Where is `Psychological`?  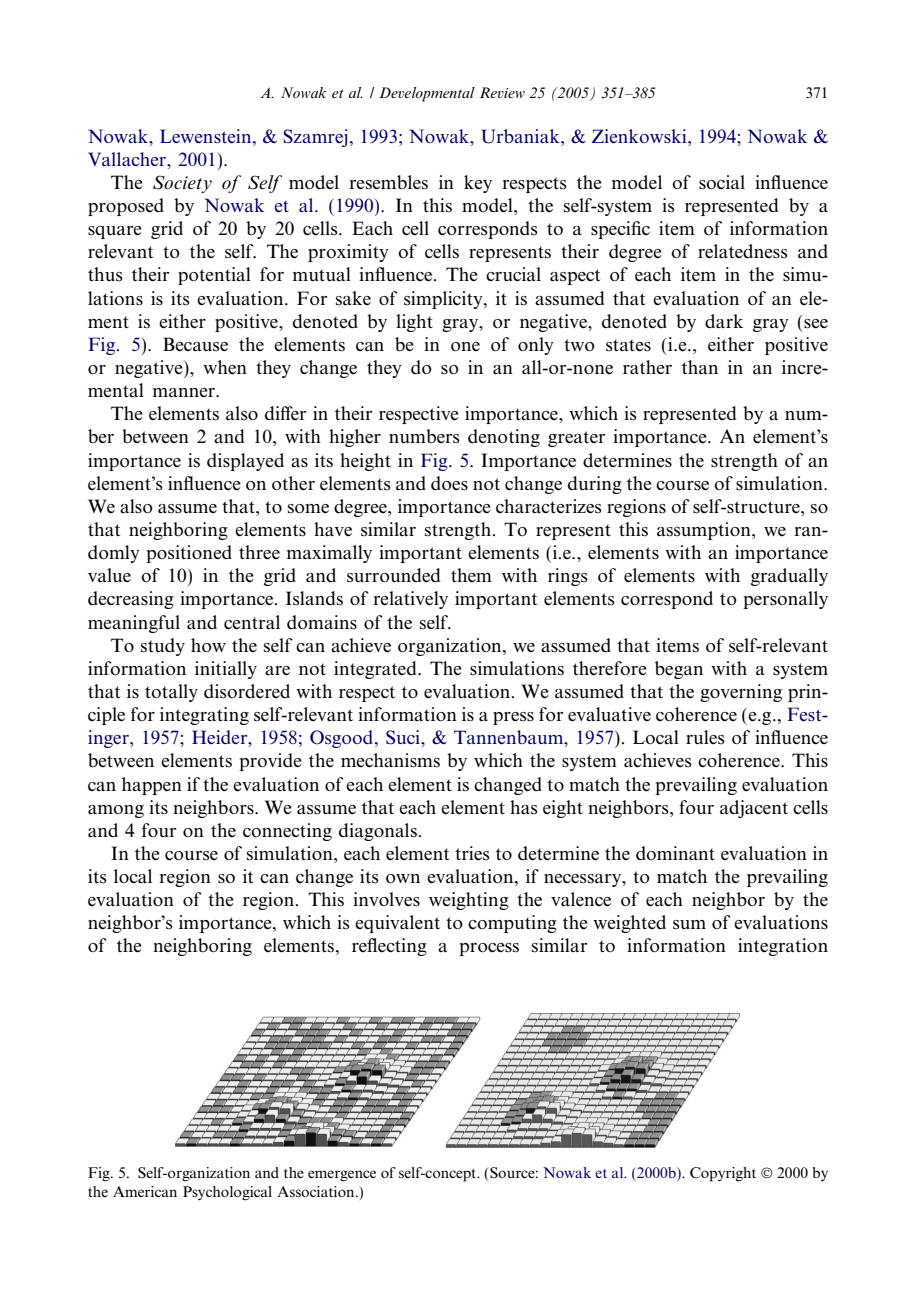 Psychological is located at coordinates (227, 1193).
